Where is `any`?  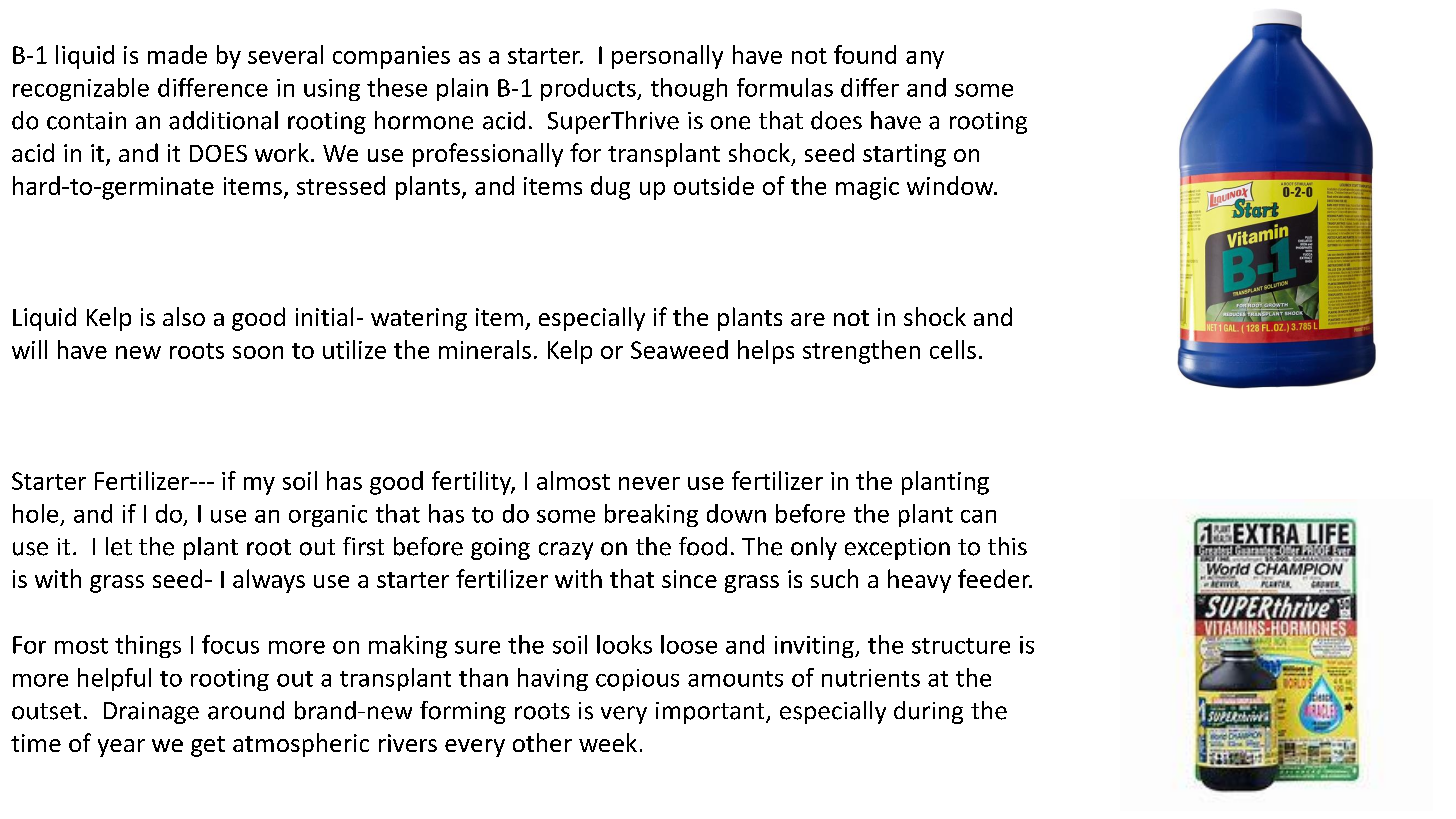
any is located at coordinates (925, 60).
